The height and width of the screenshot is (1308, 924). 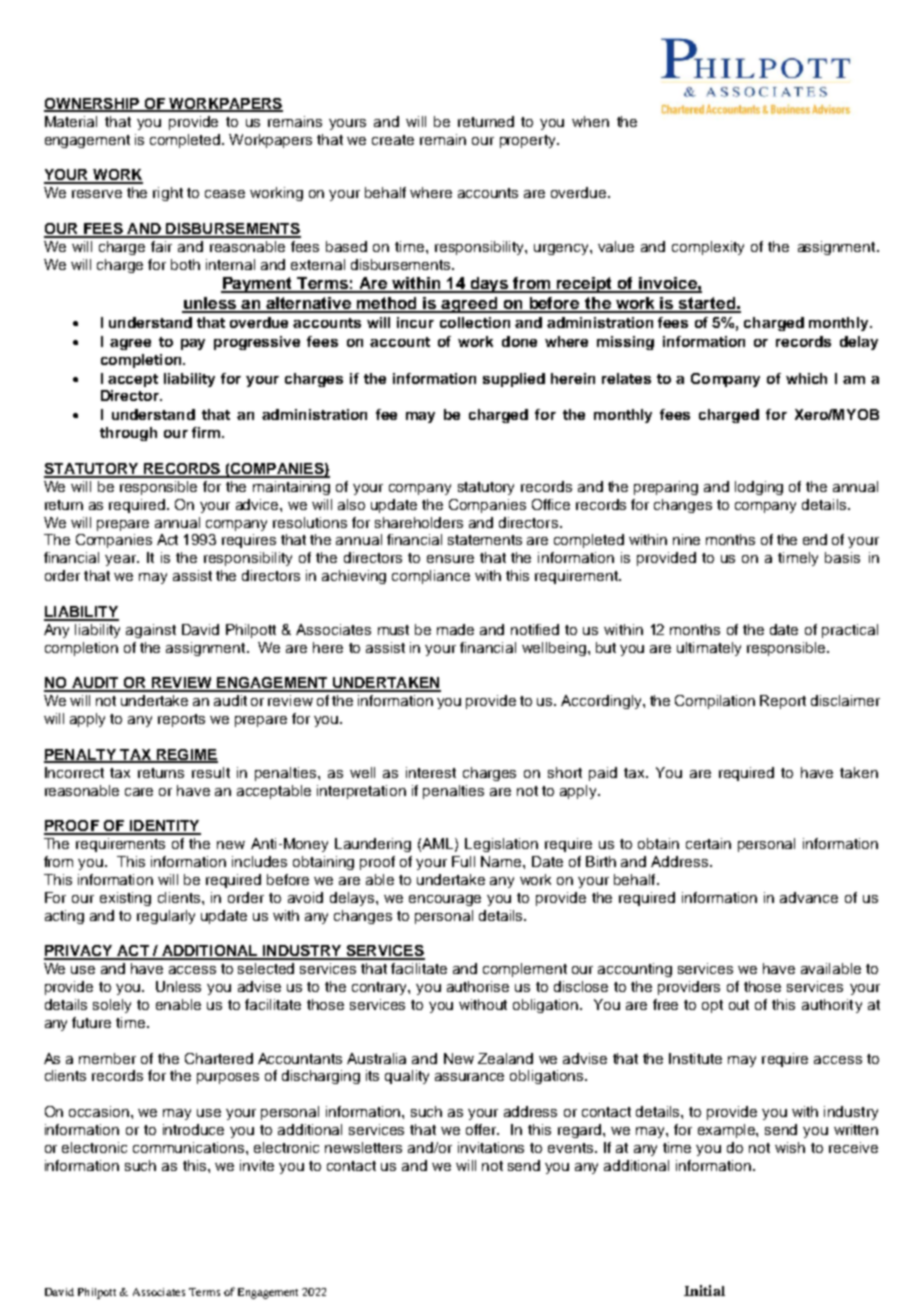 What do you see at coordinates (122, 560) in the screenshot?
I see `year` at bounding box center [122, 560].
